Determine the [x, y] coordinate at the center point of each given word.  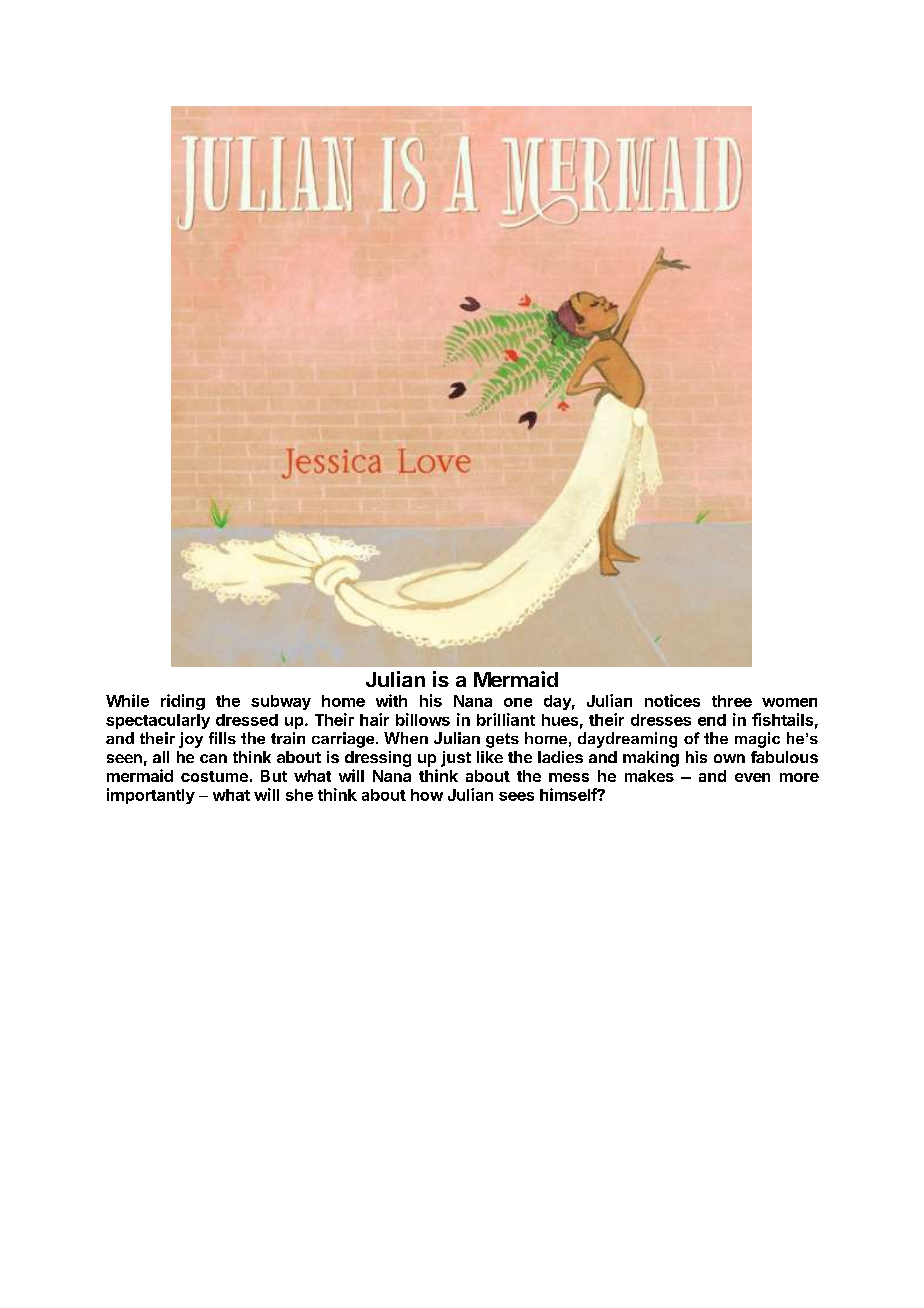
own [729, 758]
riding [183, 702]
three [732, 701]
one [518, 702]
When [406, 738]
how [427, 795]
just [456, 759]
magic [757, 740]
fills [222, 738]
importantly [151, 796]
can [213, 758]
